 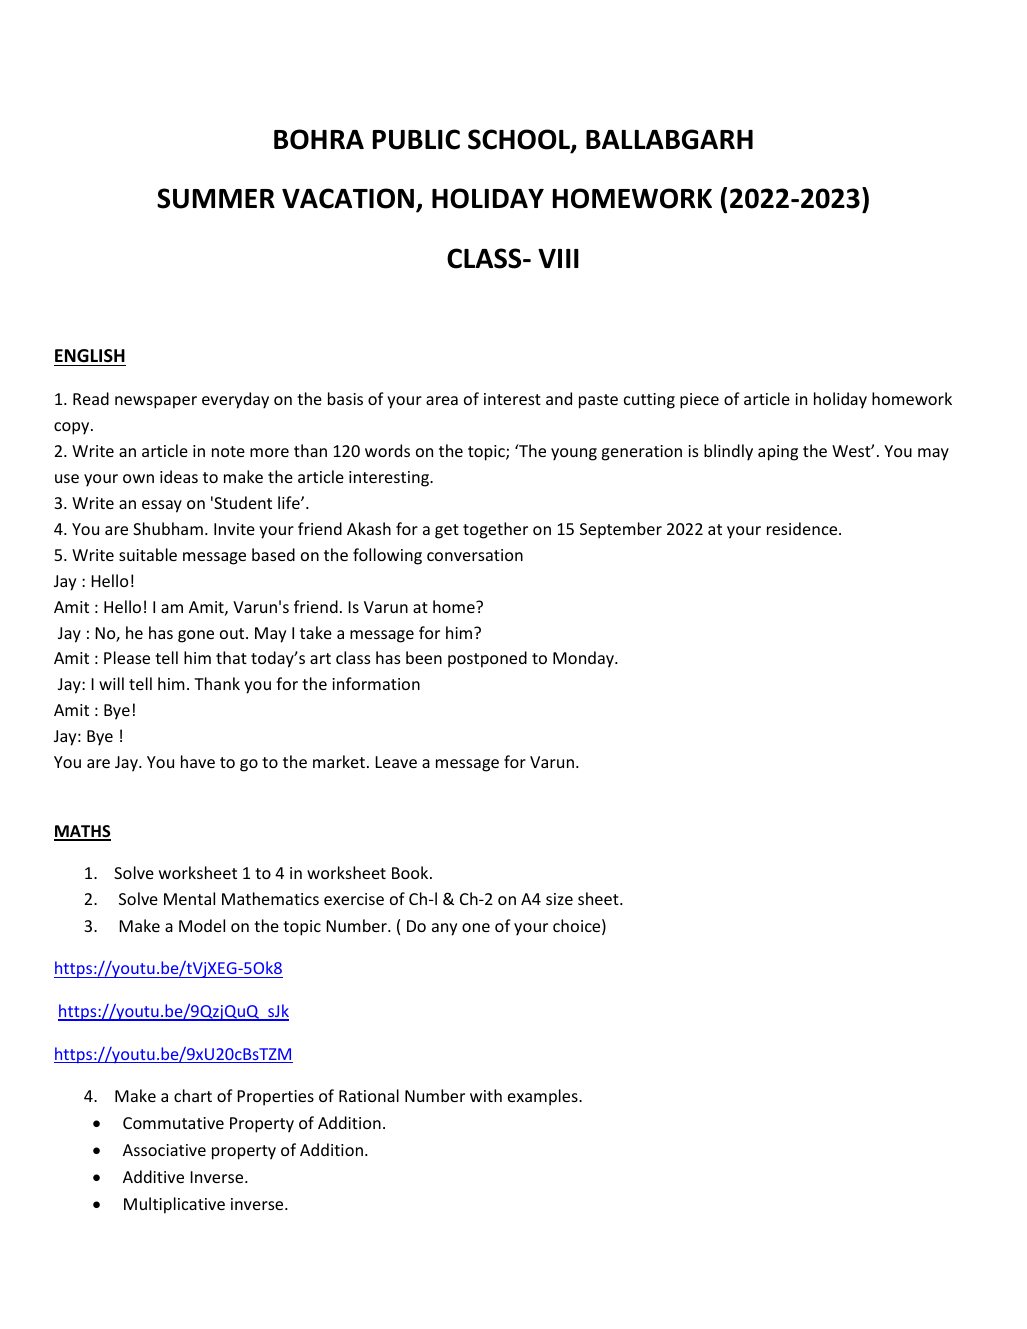 I want to click on with, so click(x=486, y=1095).
